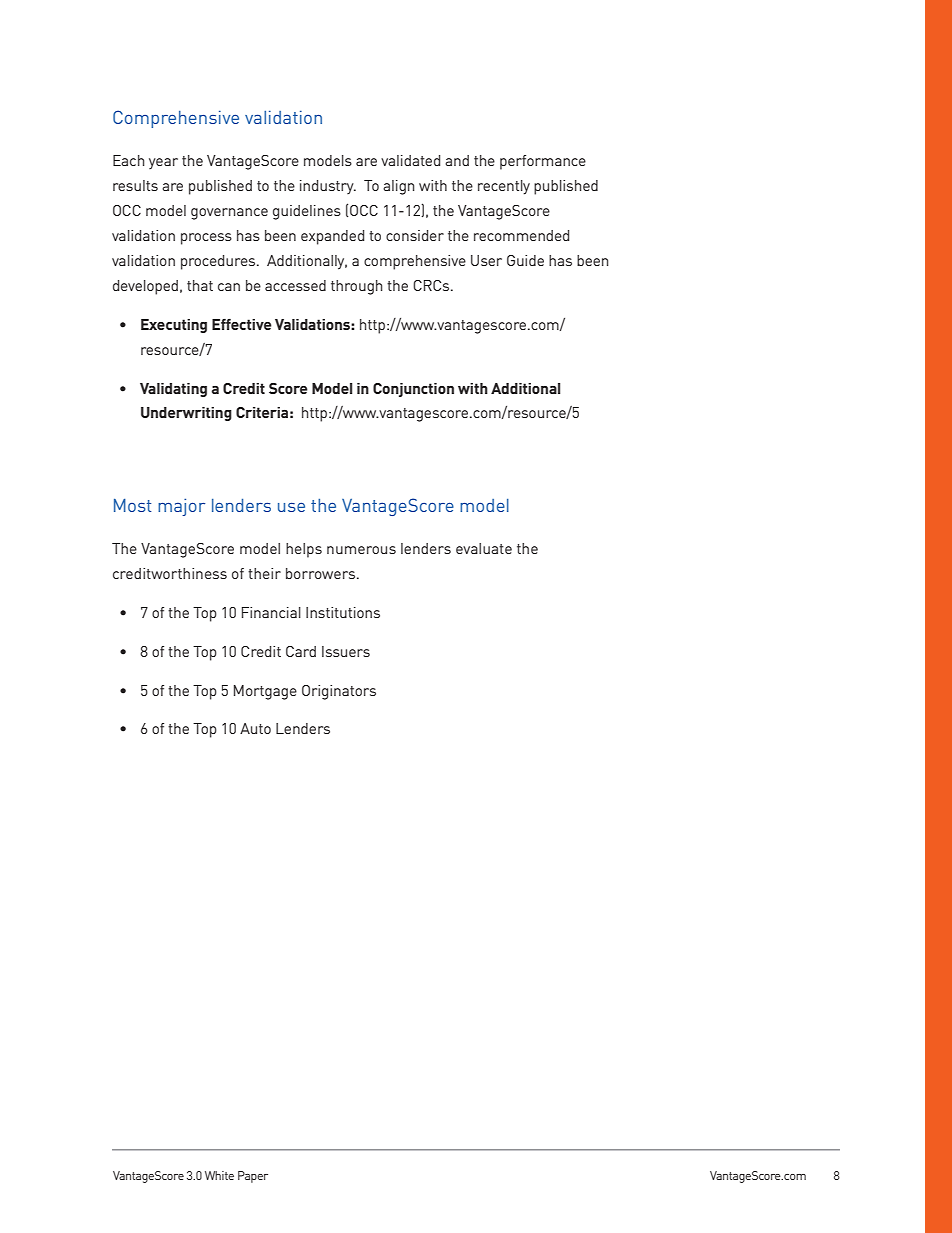 This screenshot has height=1233, width=952. Describe the element at coordinates (219, 1175) in the screenshot. I see `White` at that location.
